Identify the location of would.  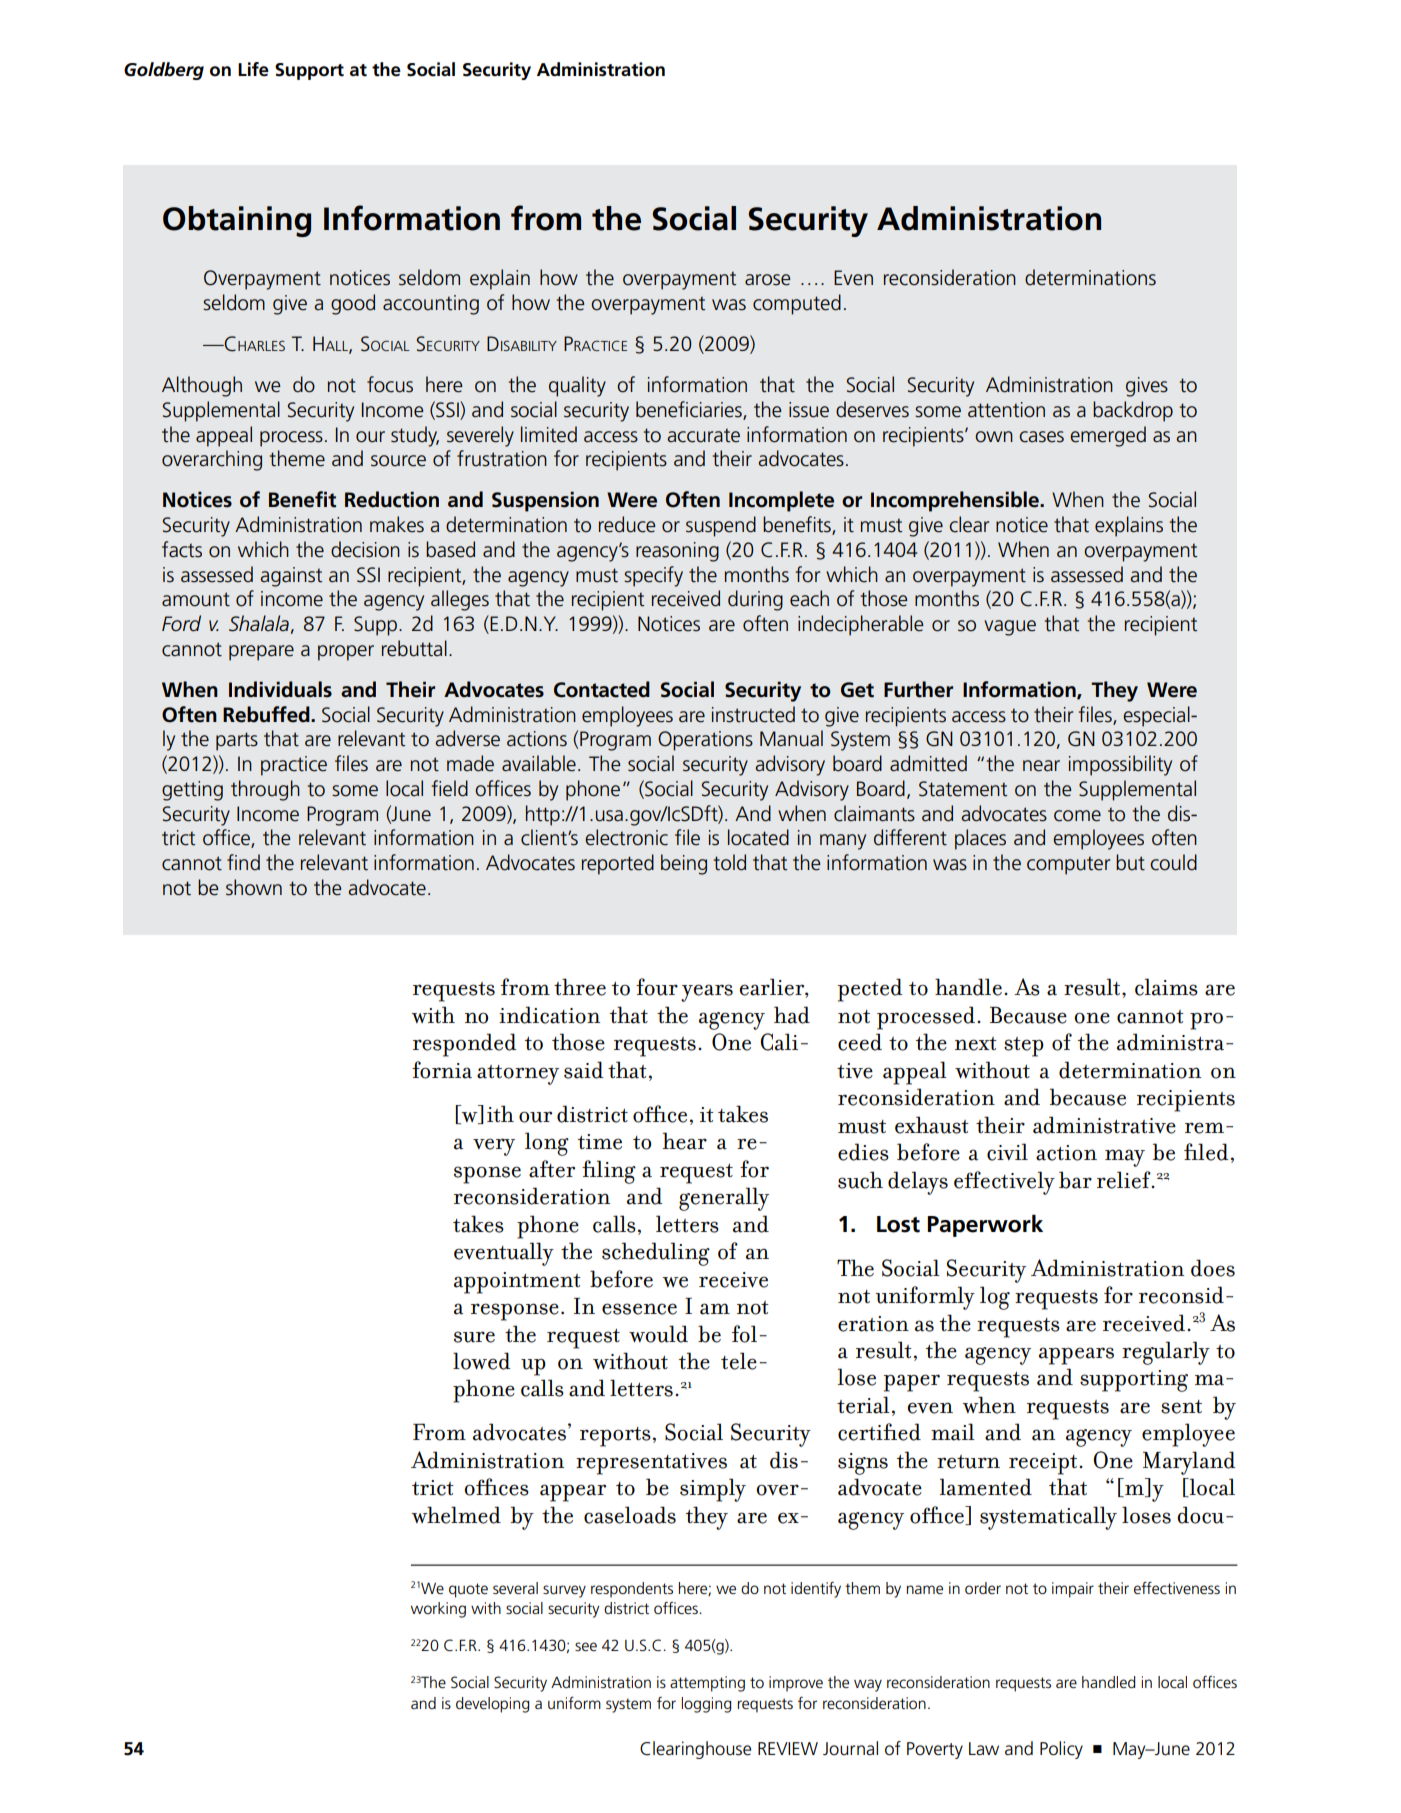
(658, 1334).
